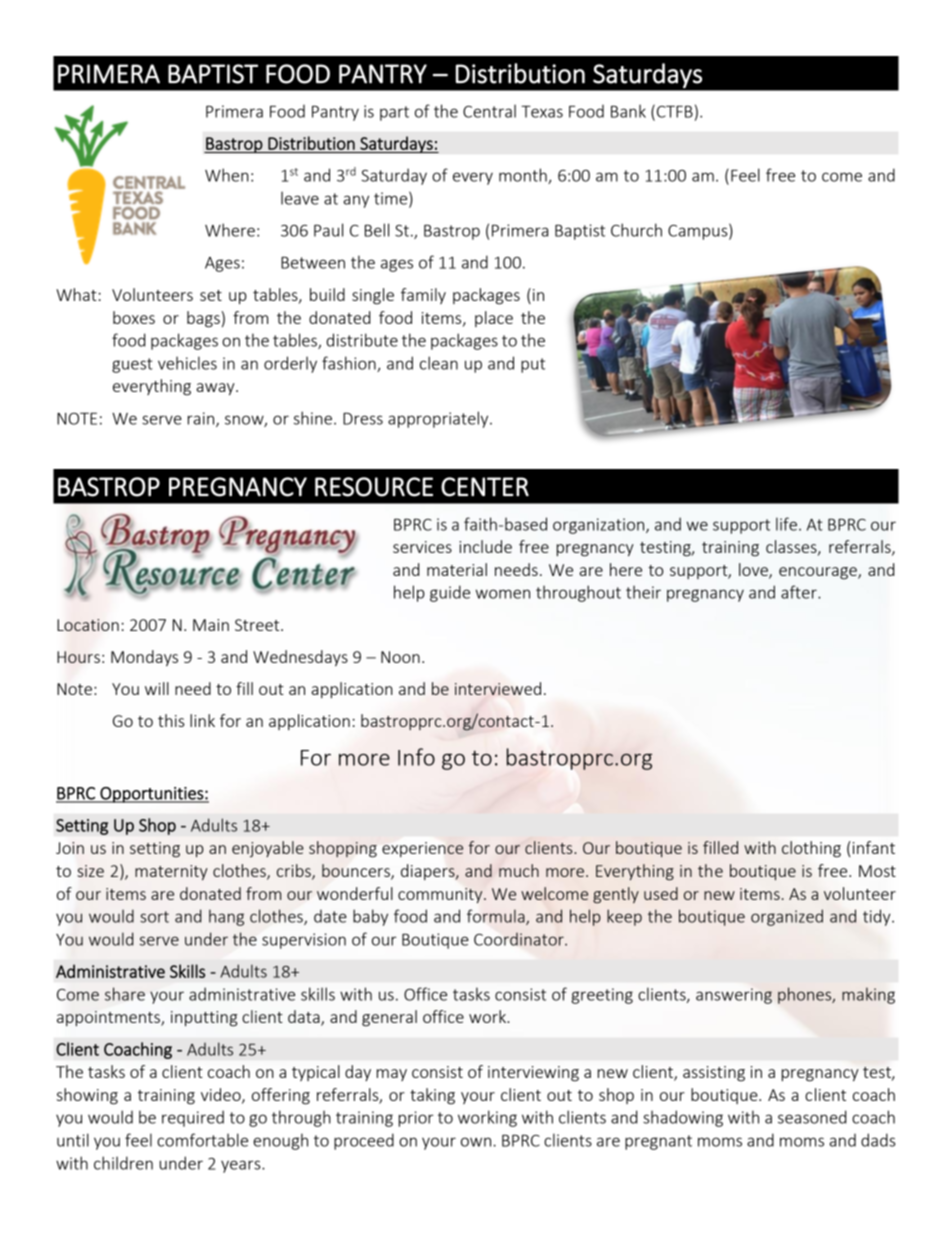 The height and width of the document is (1233, 952). What do you see at coordinates (786, 524) in the document?
I see `life` at bounding box center [786, 524].
